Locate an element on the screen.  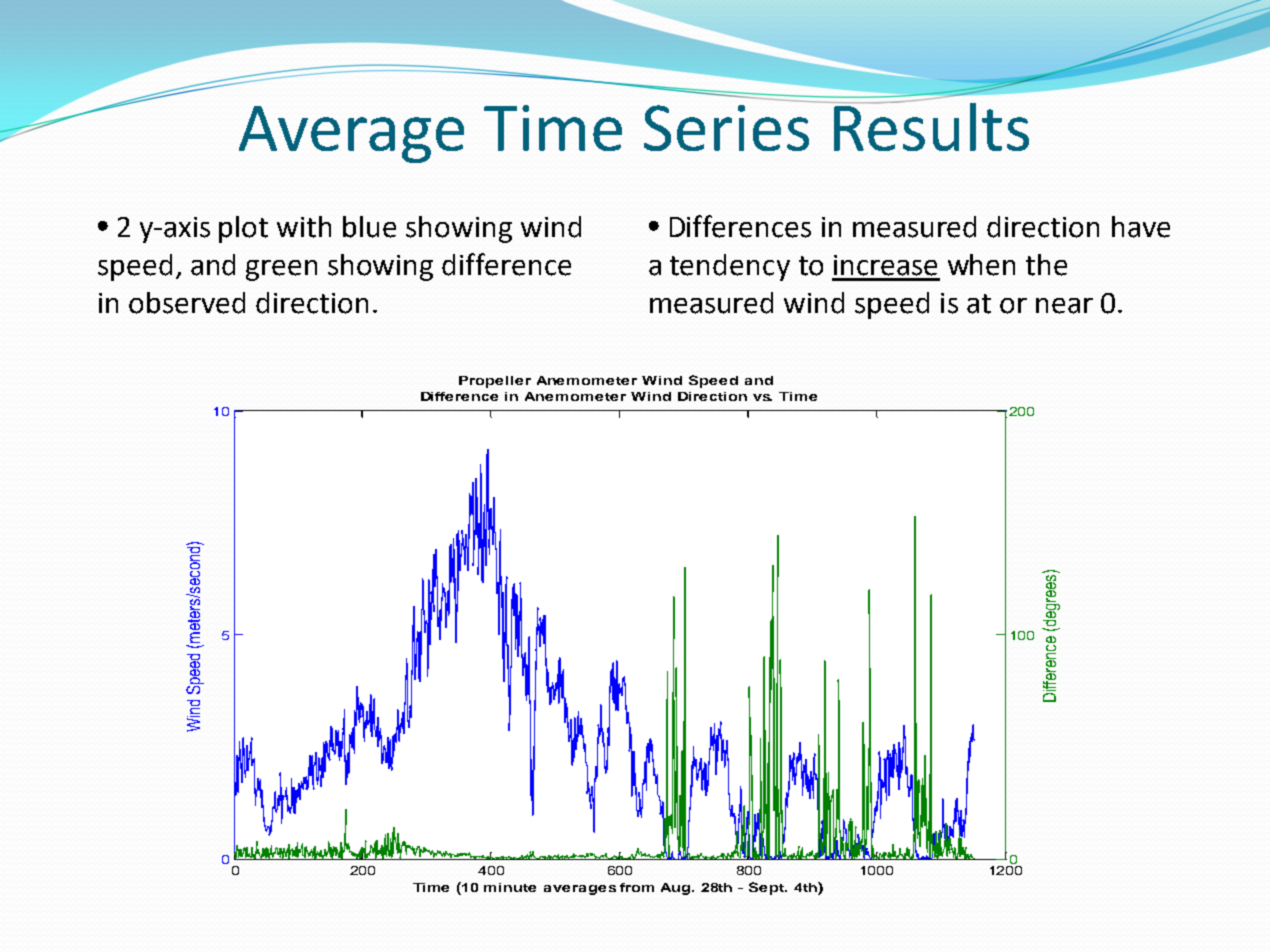
when is located at coordinates (981, 265).
